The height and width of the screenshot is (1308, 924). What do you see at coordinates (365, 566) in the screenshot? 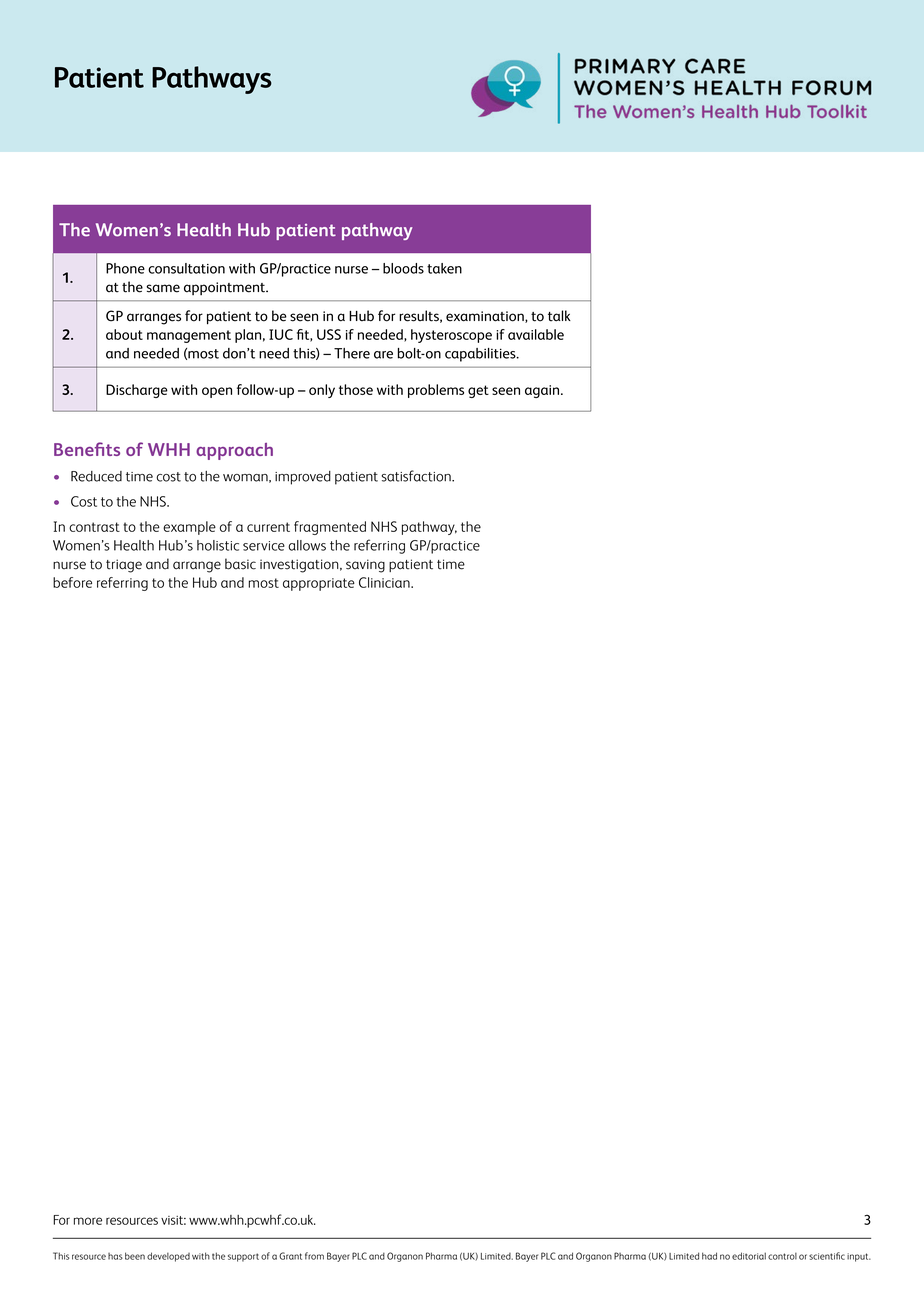
I see `saving` at bounding box center [365, 566].
